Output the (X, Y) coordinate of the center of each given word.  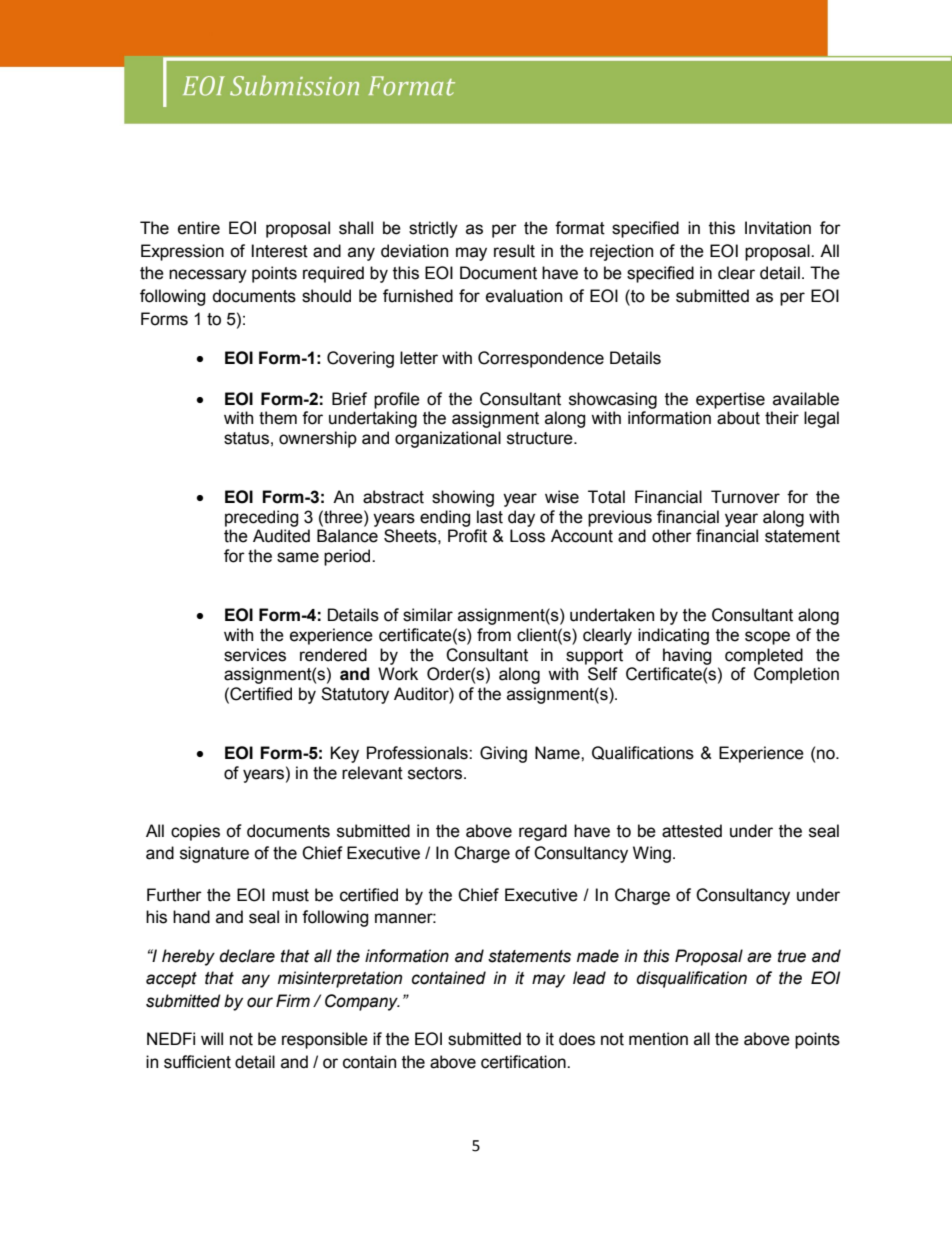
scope (767, 638)
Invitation (778, 228)
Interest (280, 251)
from (494, 635)
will (212, 1038)
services (255, 655)
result (514, 251)
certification (524, 1062)
